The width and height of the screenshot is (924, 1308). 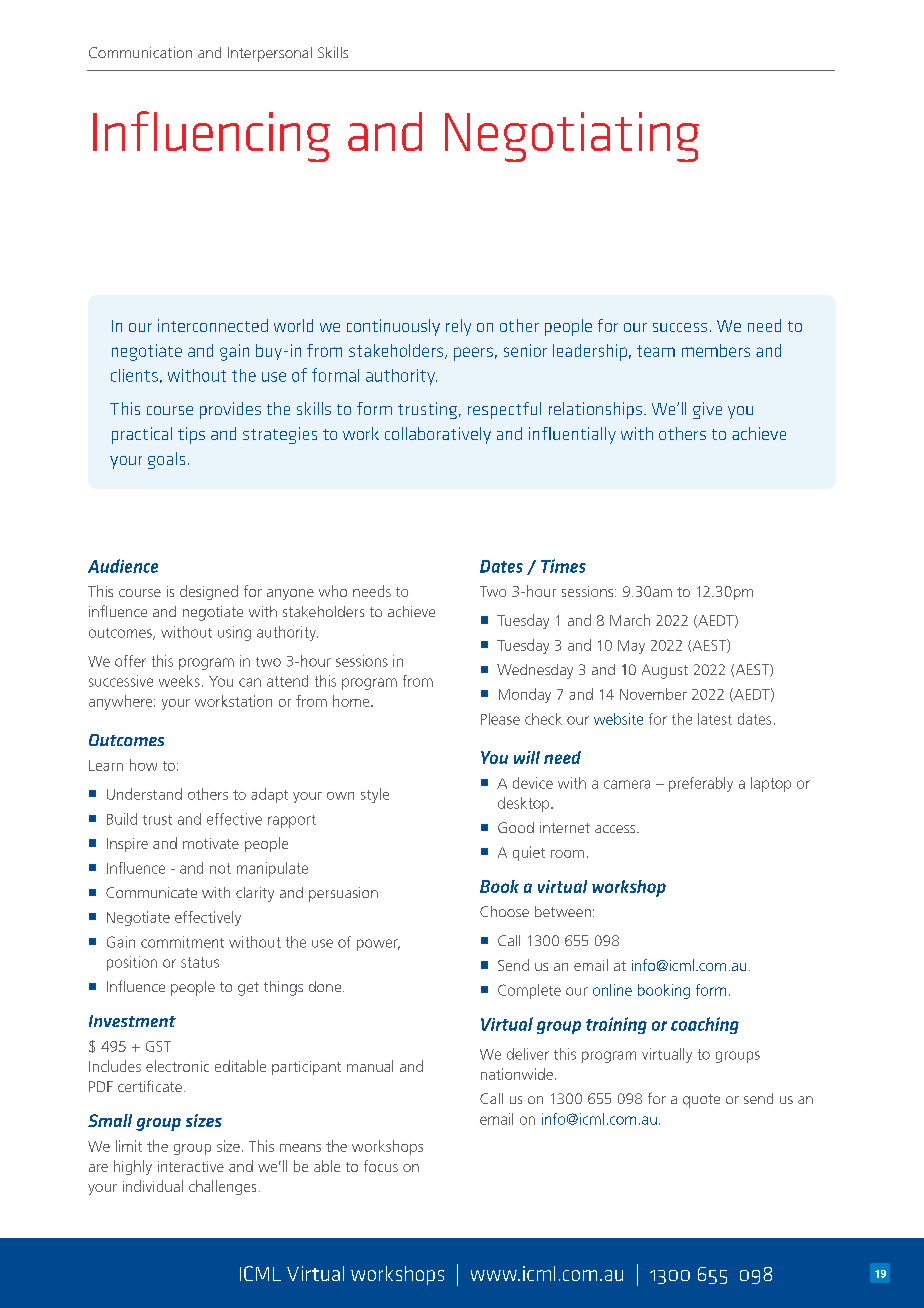 What do you see at coordinates (656, 351) in the screenshot?
I see `team` at bounding box center [656, 351].
